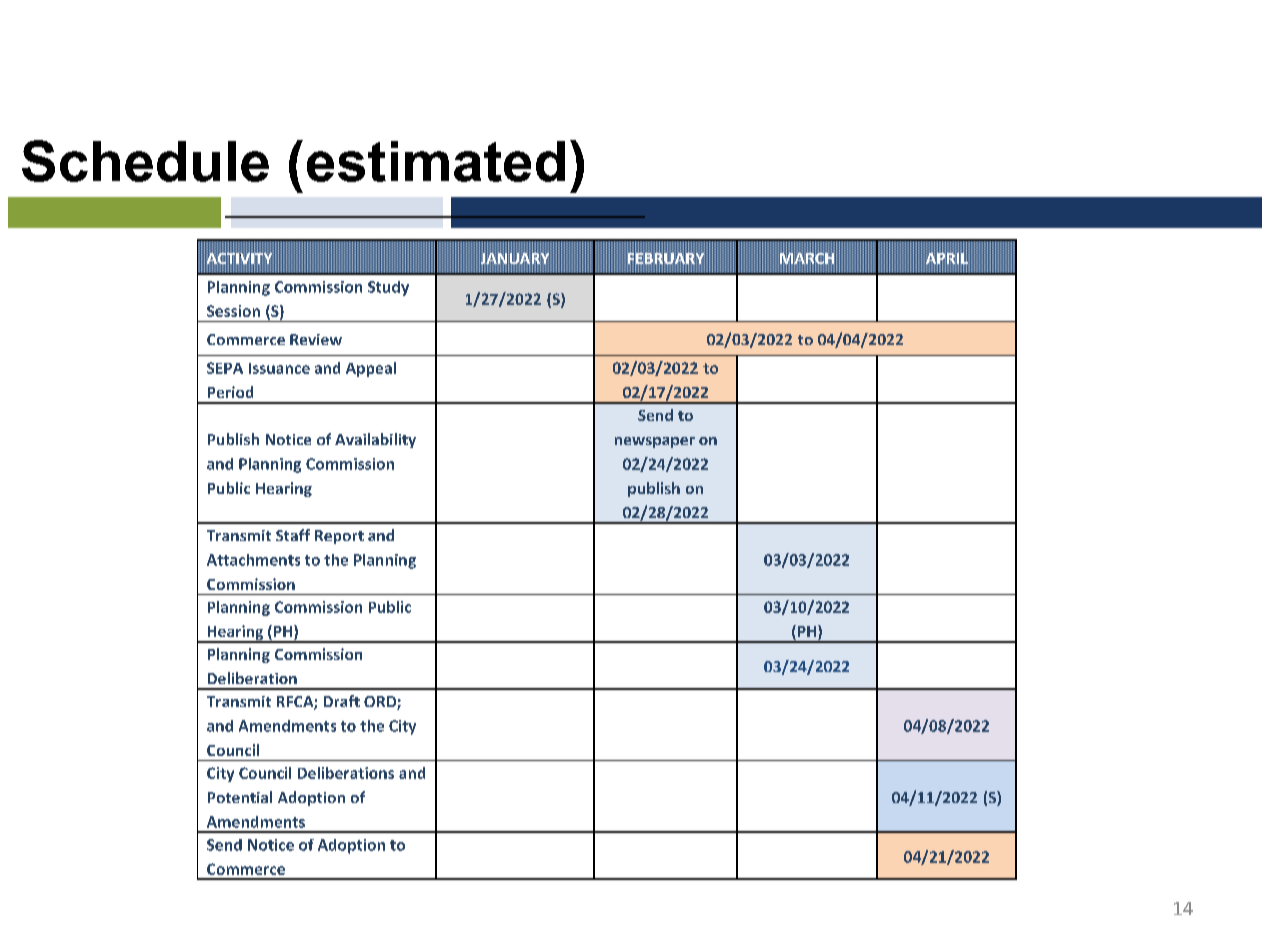 This image has width=1270, height=952. What do you see at coordinates (233, 311) in the image?
I see `Session` at bounding box center [233, 311].
